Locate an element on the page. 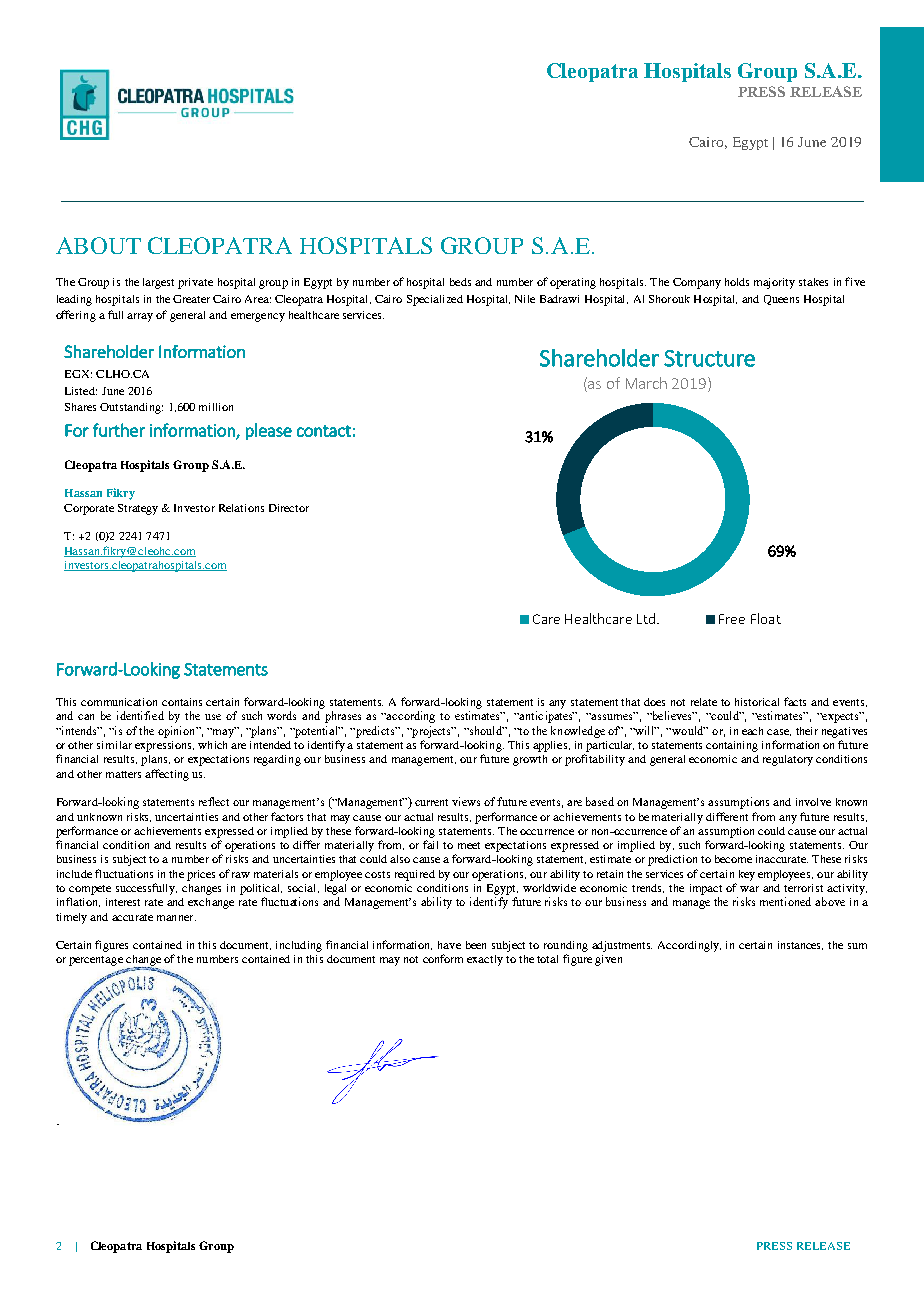  Float is located at coordinates (766, 618).
